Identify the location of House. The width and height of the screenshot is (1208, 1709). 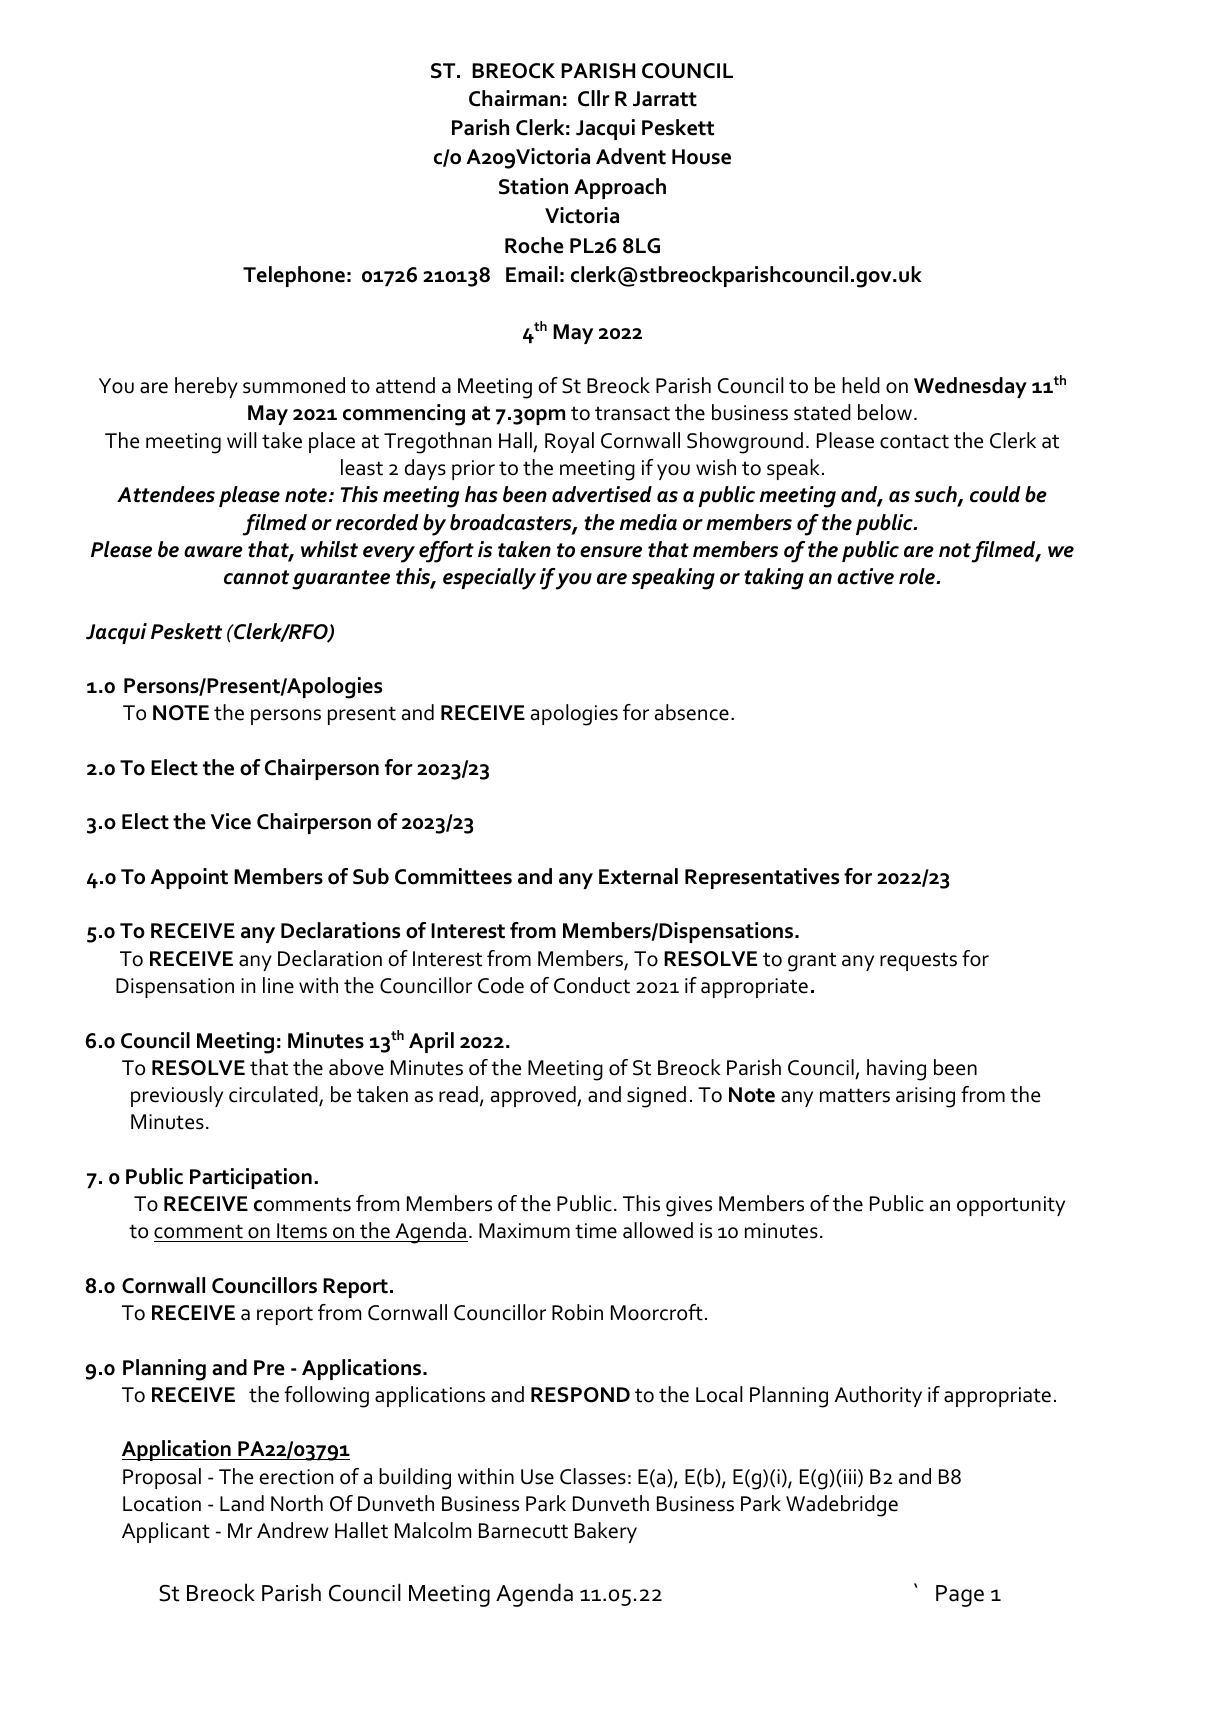
(701, 157).
